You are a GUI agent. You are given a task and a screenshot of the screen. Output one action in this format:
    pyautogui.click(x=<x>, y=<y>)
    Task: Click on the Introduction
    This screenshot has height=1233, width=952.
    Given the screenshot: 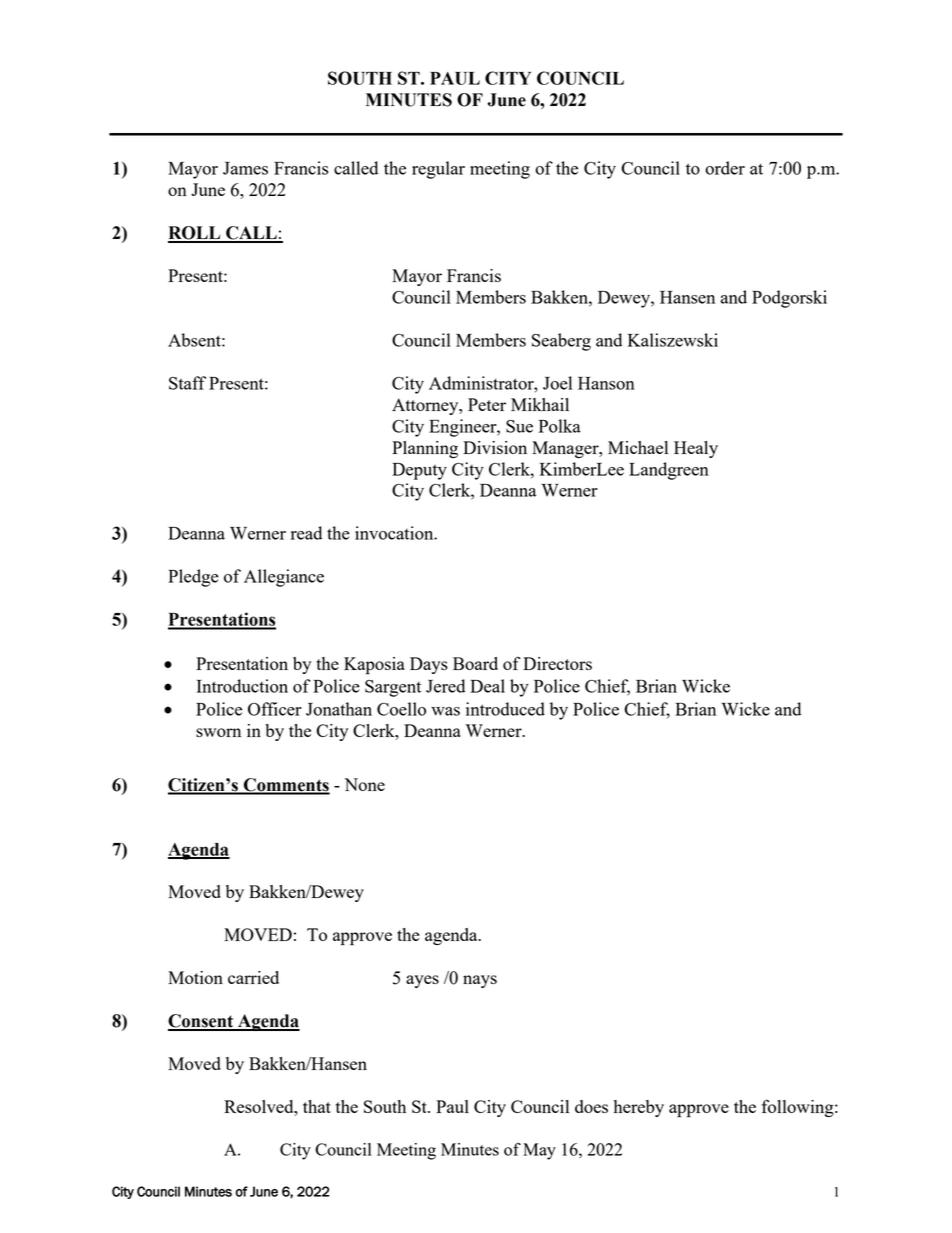 What is the action you would take?
    pyautogui.click(x=242, y=686)
